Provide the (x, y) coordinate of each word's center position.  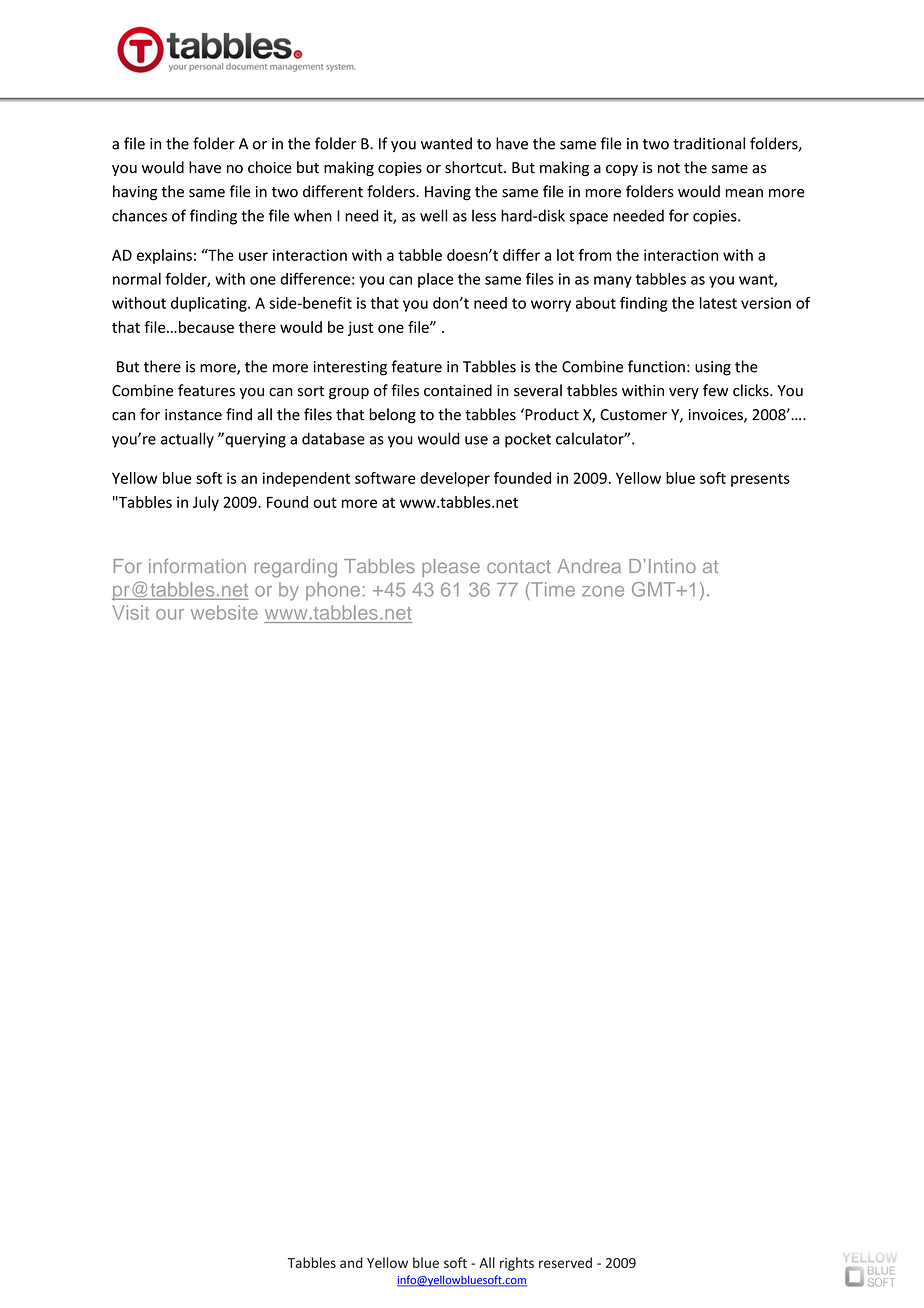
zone (603, 591)
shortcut (475, 167)
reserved (565, 1262)
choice (270, 167)
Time (552, 589)
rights (517, 1264)
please (451, 568)
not (669, 168)
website (224, 612)
